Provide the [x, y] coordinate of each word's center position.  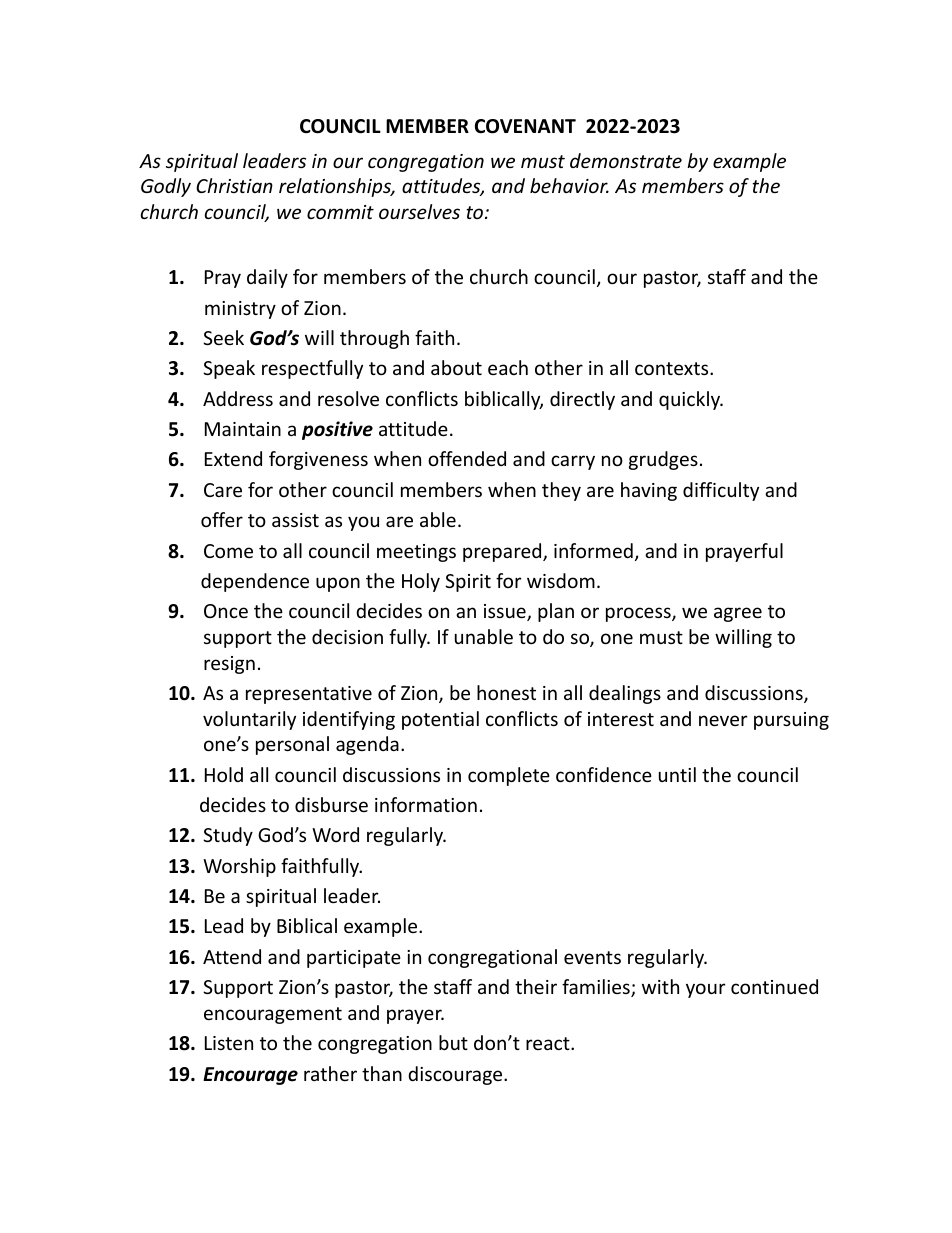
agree [738, 614]
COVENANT [525, 126]
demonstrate [626, 160]
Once [226, 611]
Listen [229, 1043]
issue [506, 612]
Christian [234, 185]
